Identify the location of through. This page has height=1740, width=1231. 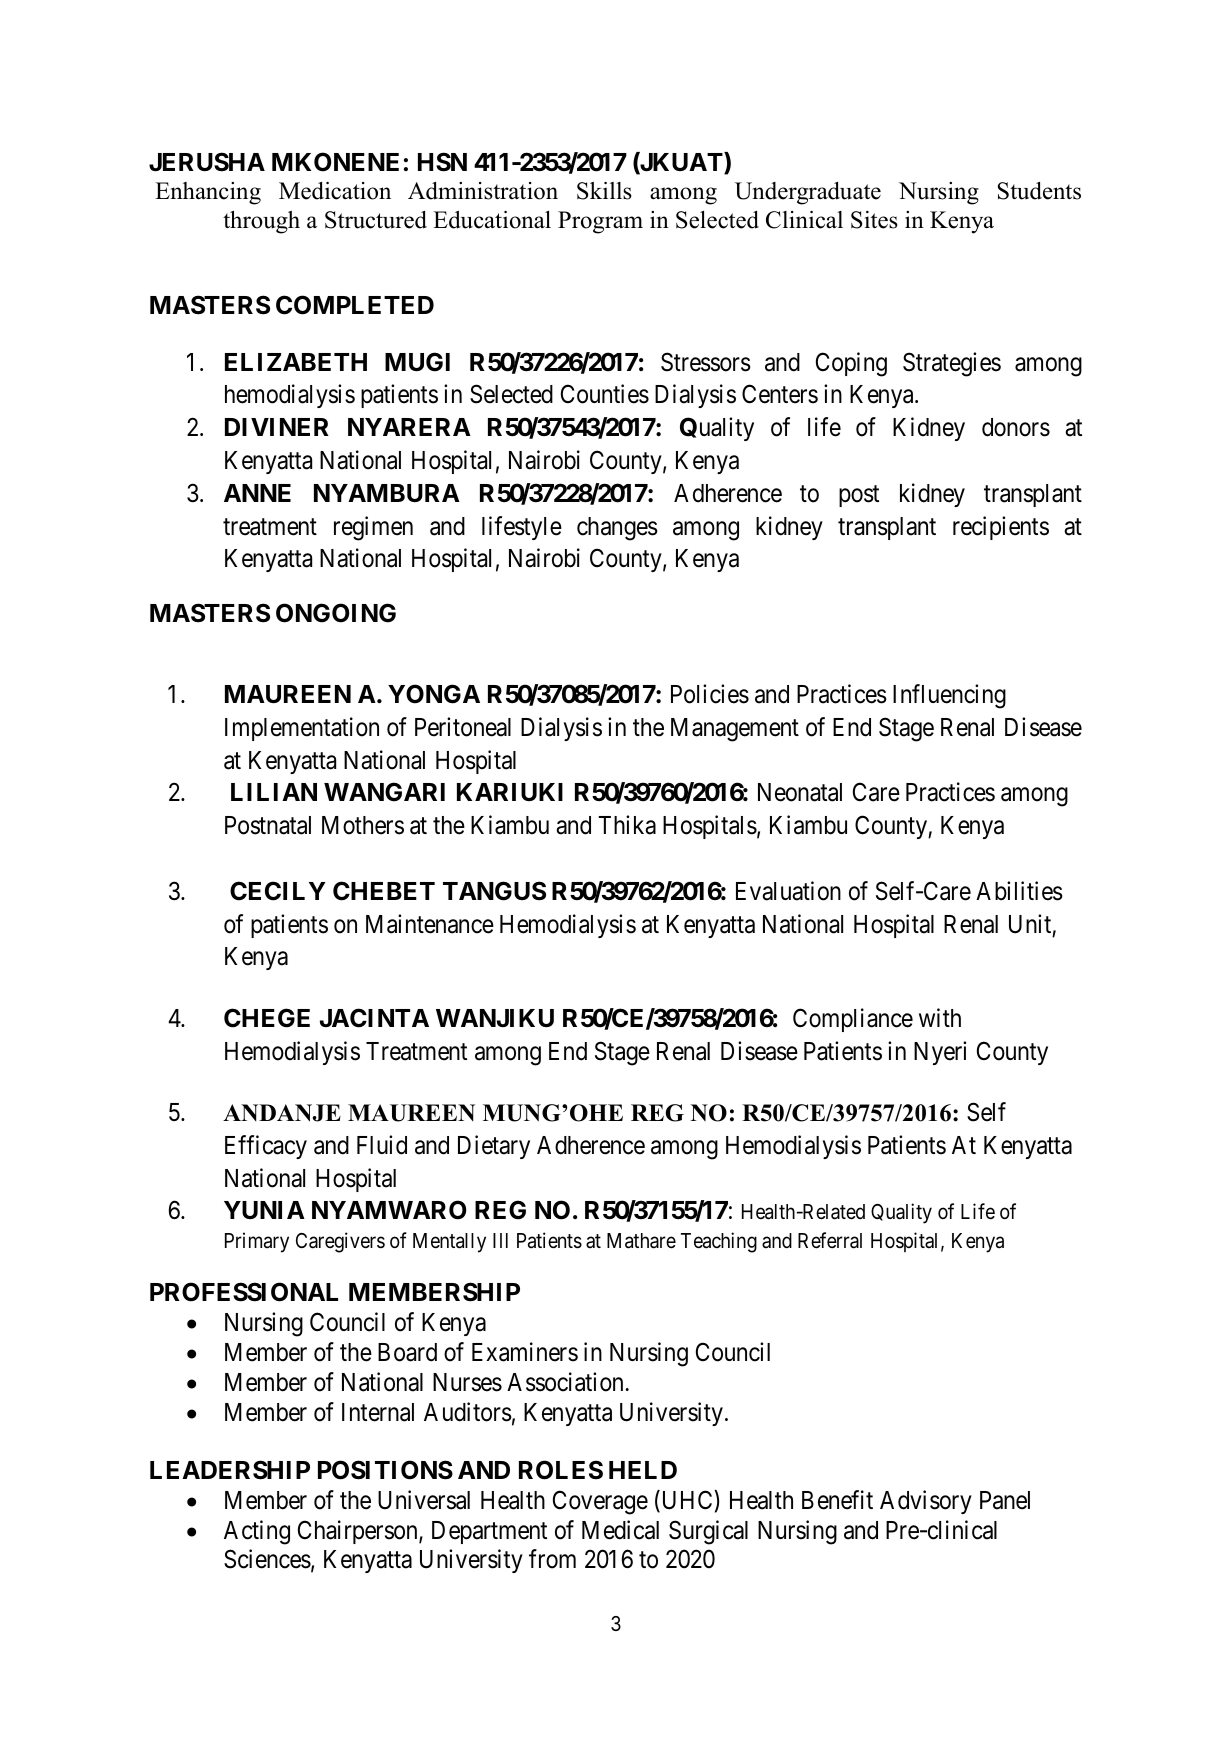
(261, 222).
